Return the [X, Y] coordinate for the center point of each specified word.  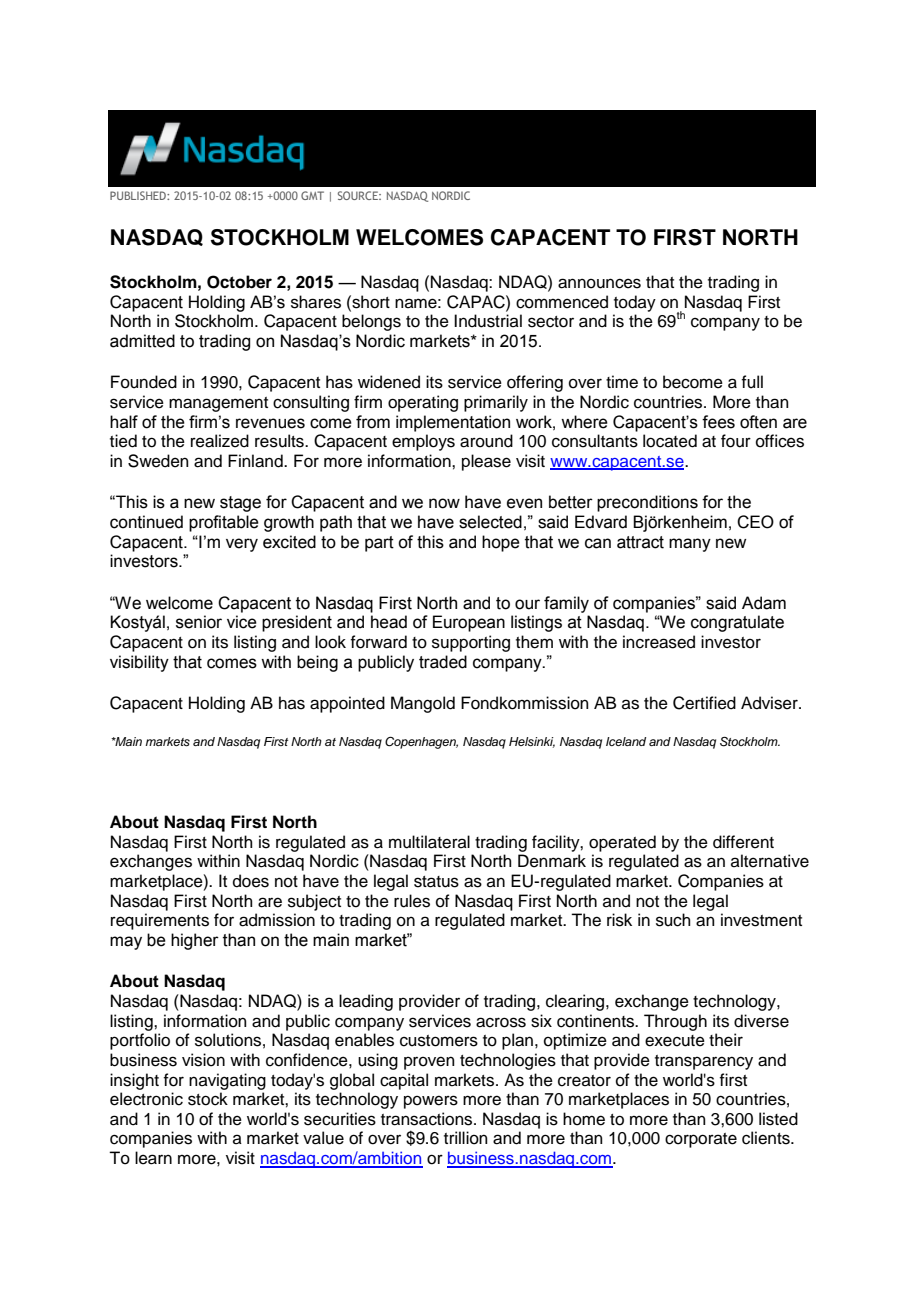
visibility [139, 663]
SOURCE [359, 195]
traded [443, 662]
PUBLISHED [139, 195]
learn [153, 1158]
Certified [704, 703]
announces [599, 283]
